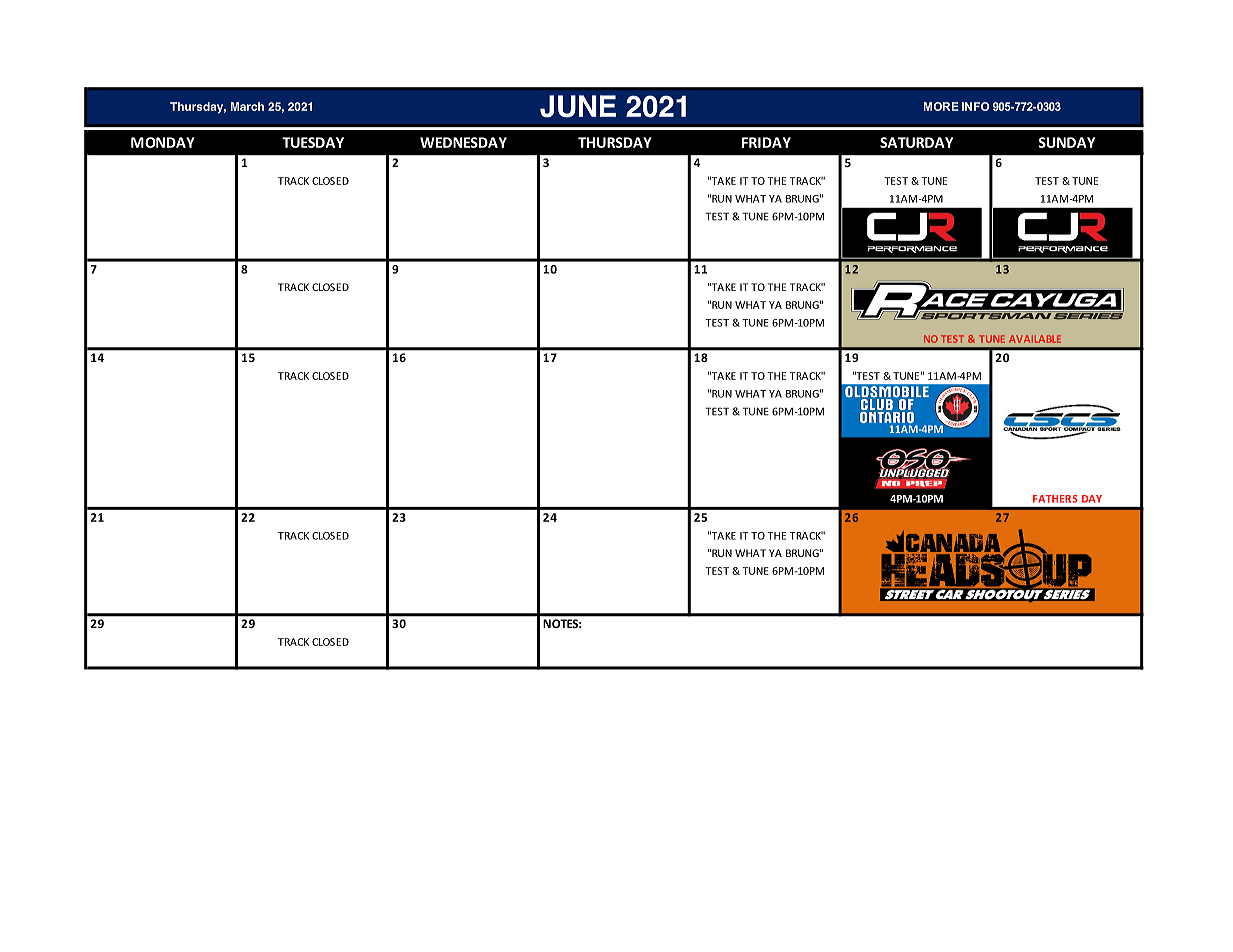 The height and width of the screenshot is (952, 1233). I want to click on FATHERS, so click(1055, 499).
